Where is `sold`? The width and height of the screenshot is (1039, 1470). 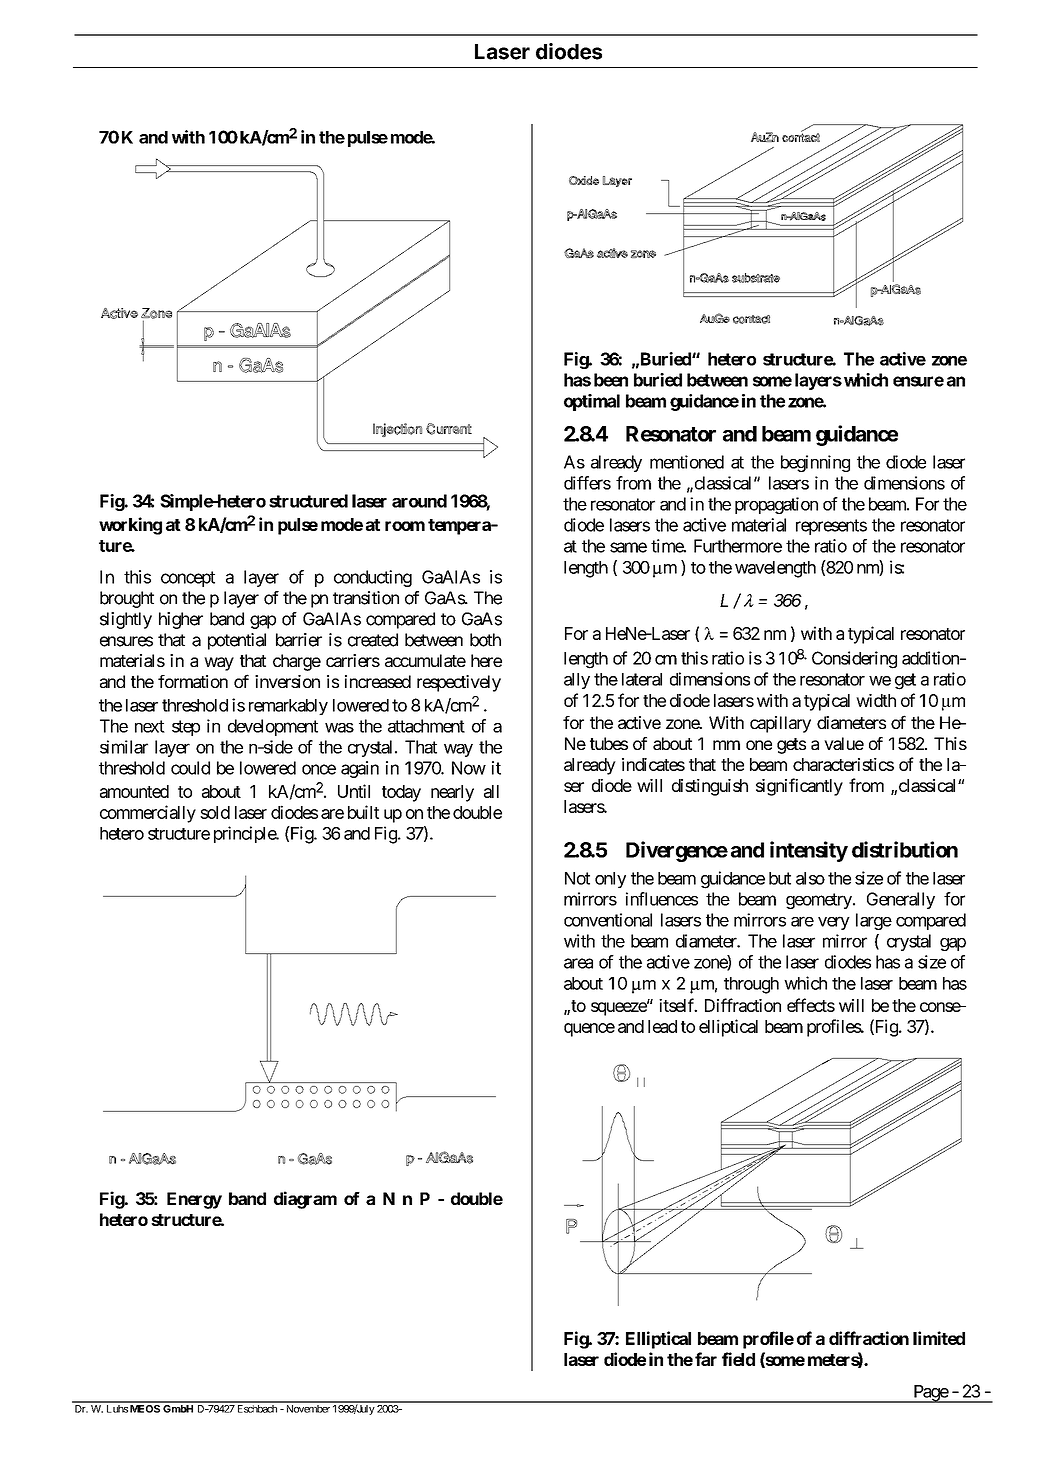
sold is located at coordinates (215, 812).
